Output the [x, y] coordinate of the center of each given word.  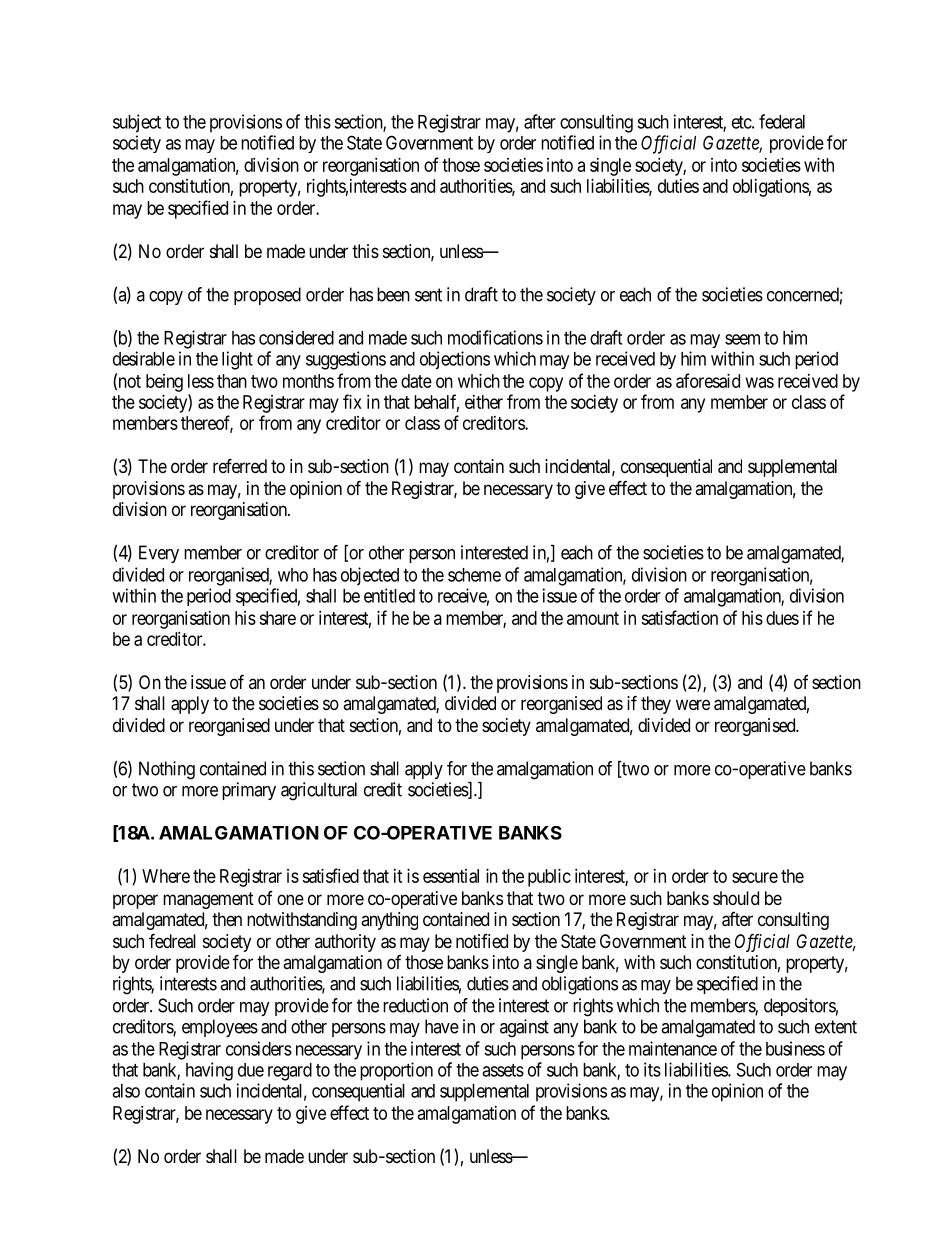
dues [782, 618]
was [760, 382]
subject [137, 123]
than [232, 381]
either [484, 402]
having [209, 1071]
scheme [474, 575]
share [277, 618]
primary [249, 791]
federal [782, 121]
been [393, 294]
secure [755, 877]
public [549, 878]
